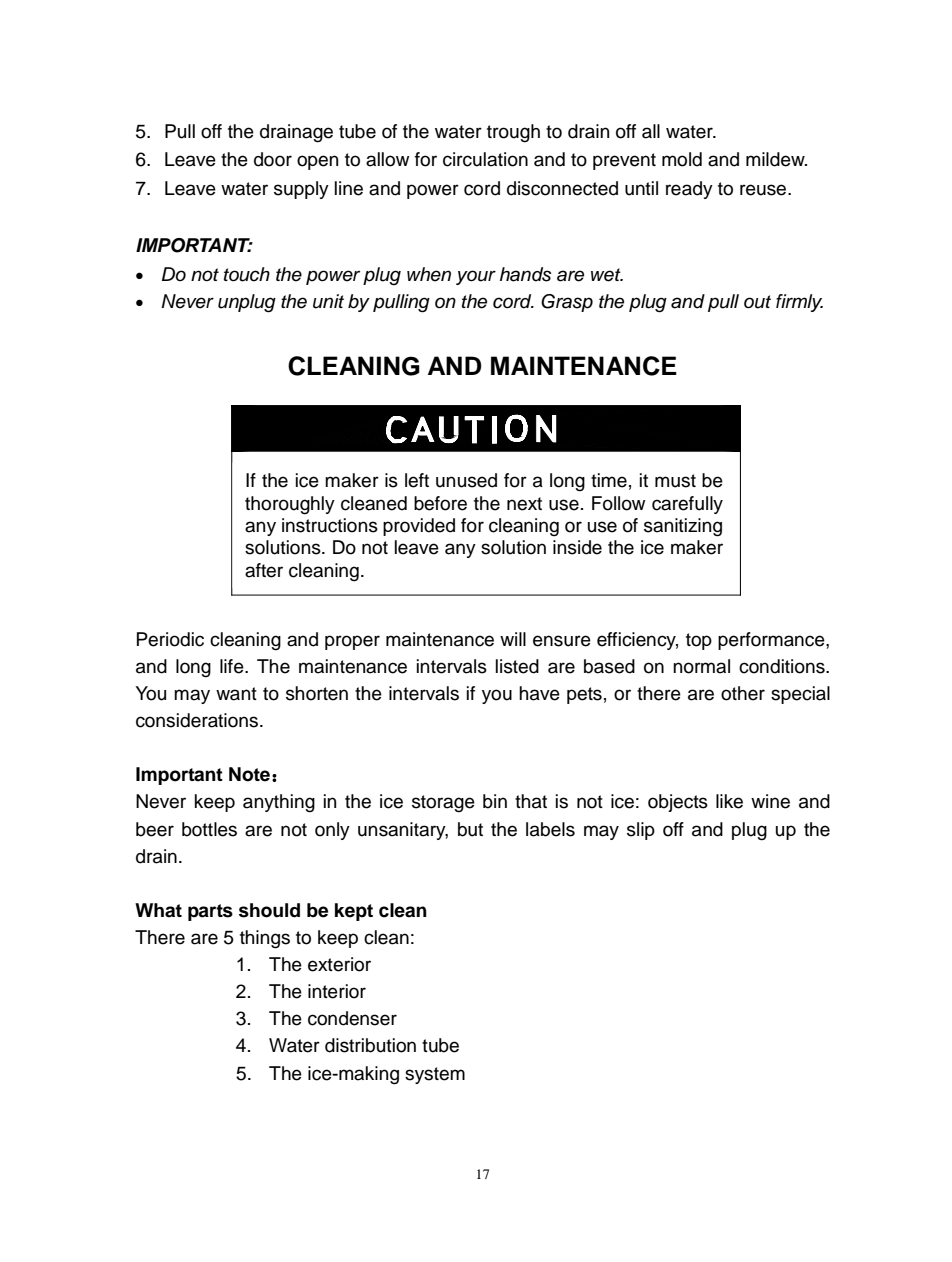  What do you see at coordinates (513, 639) in the screenshot?
I see `will` at bounding box center [513, 639].
